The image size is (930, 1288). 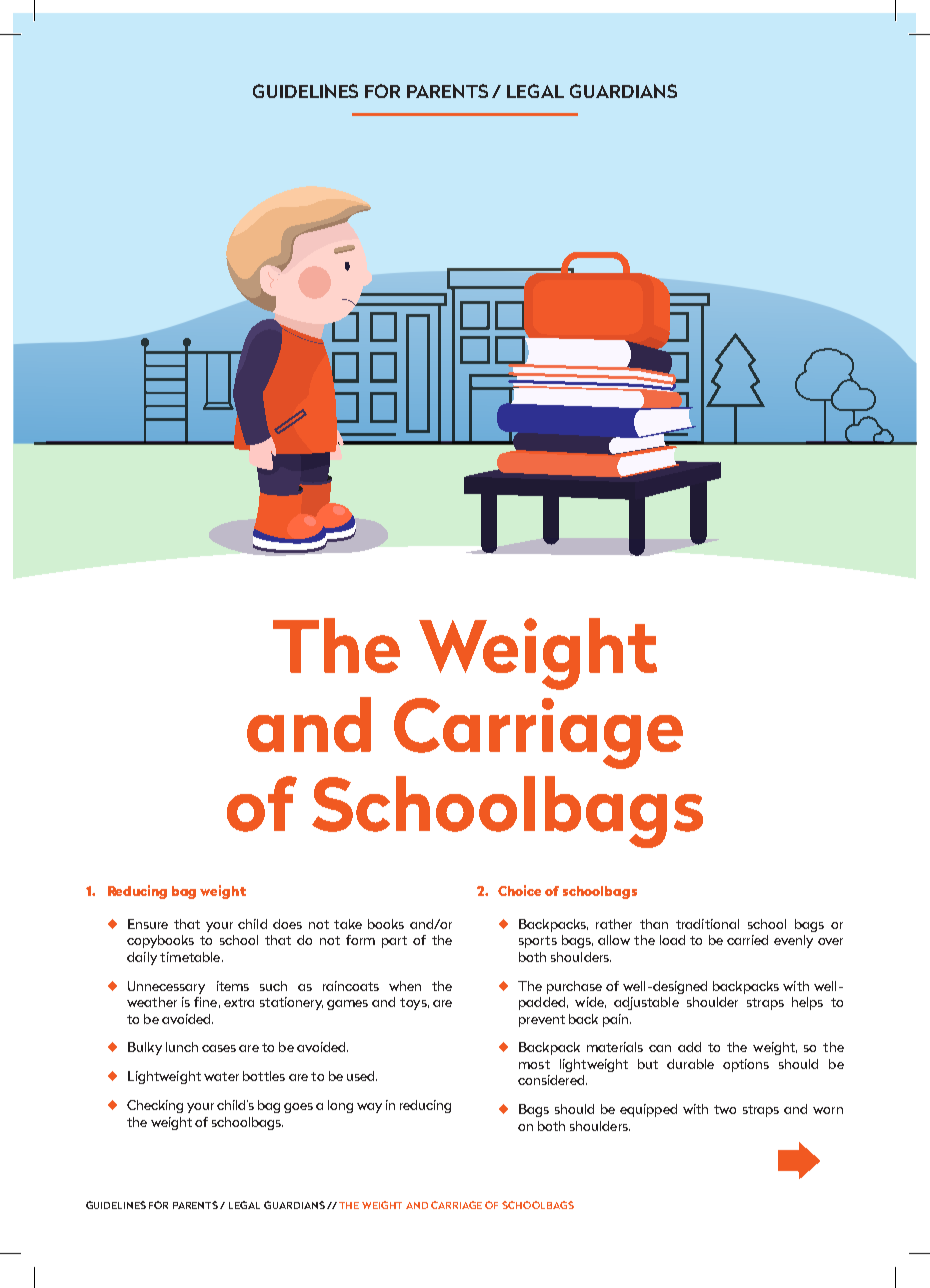 I want to click on cases, so click(x=219, y=1048).
